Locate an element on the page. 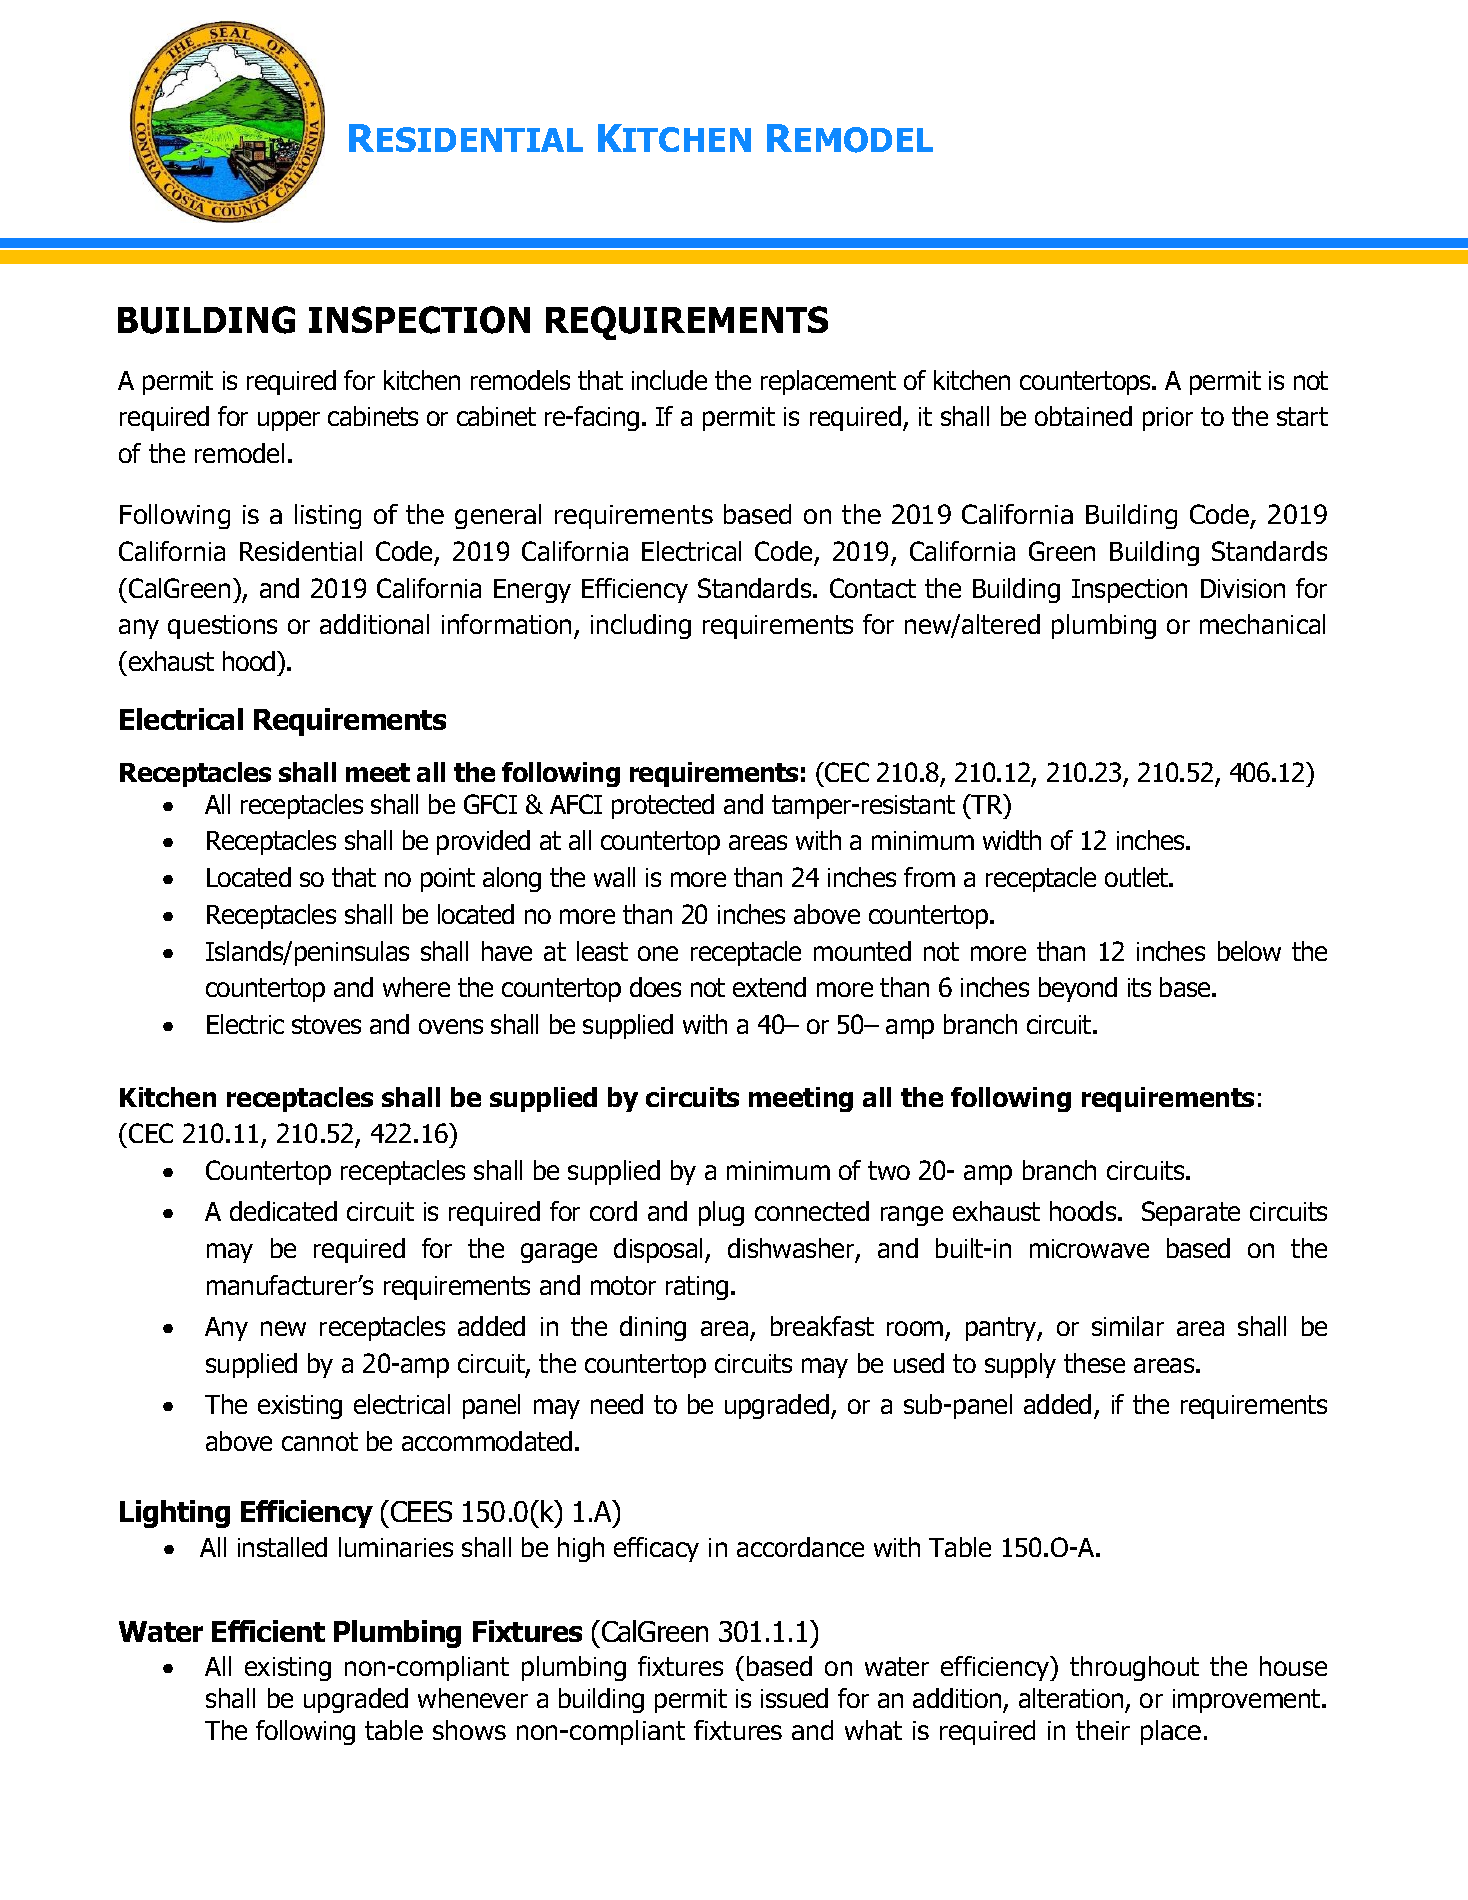 The width and height of the page is (1468, 1900). extend is located at coordinates (769, 987).
